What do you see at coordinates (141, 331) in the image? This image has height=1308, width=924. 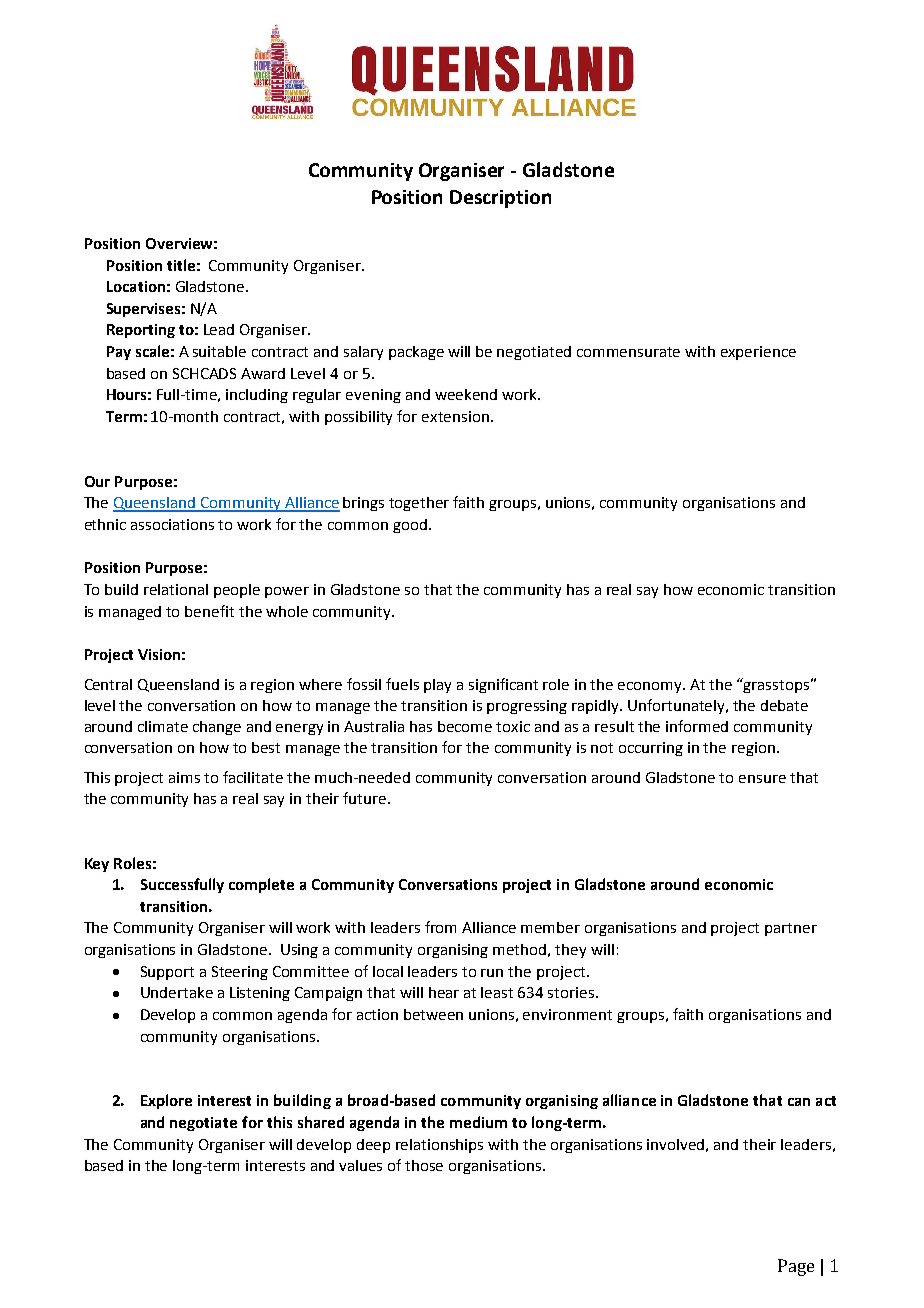 I see `Reporting` at bounding box center [141, 331].
